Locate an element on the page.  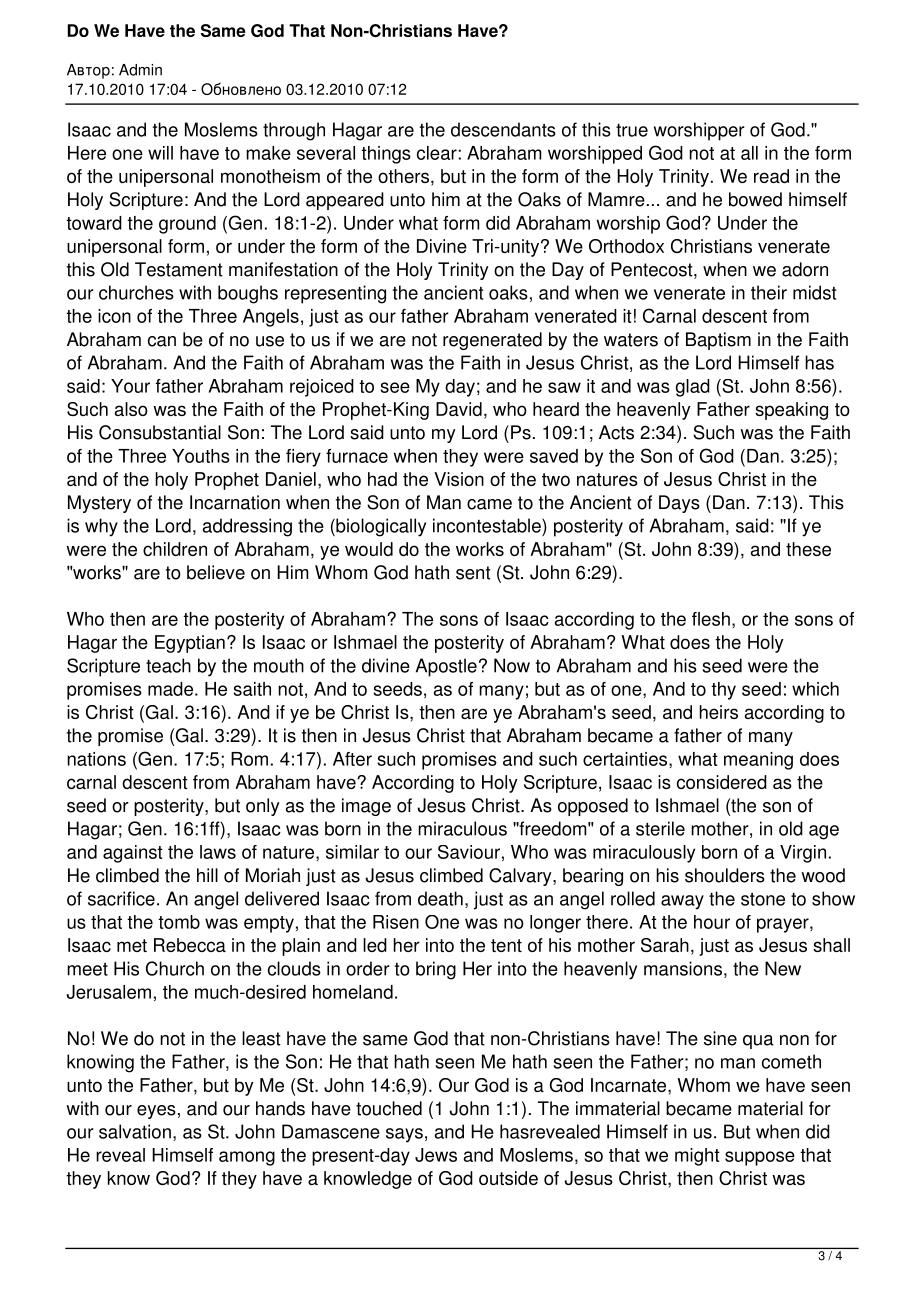
read is located at coordinates (771, 176).
